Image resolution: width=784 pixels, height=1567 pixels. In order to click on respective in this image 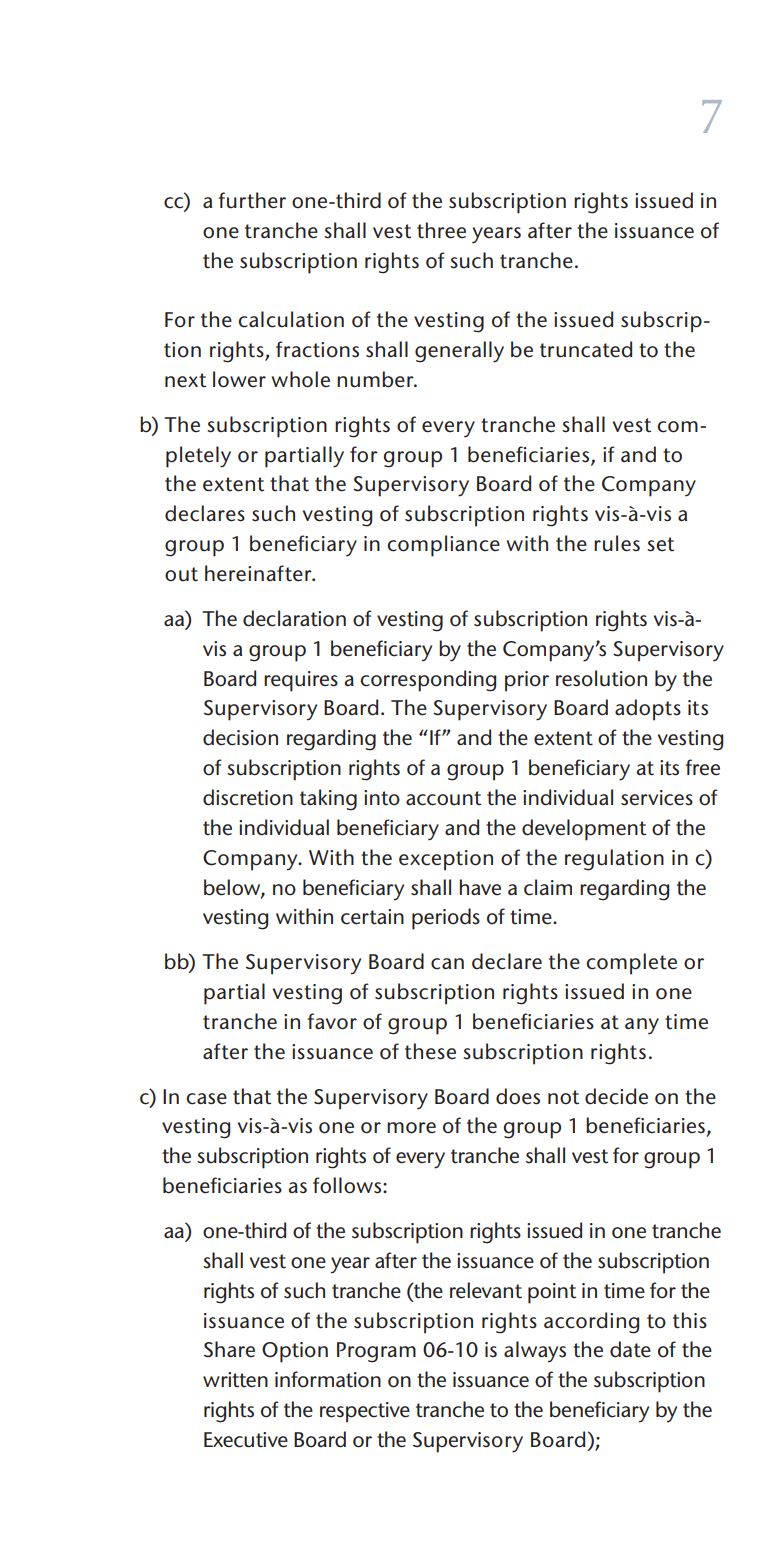, I will do `click(365, 1412)`.
